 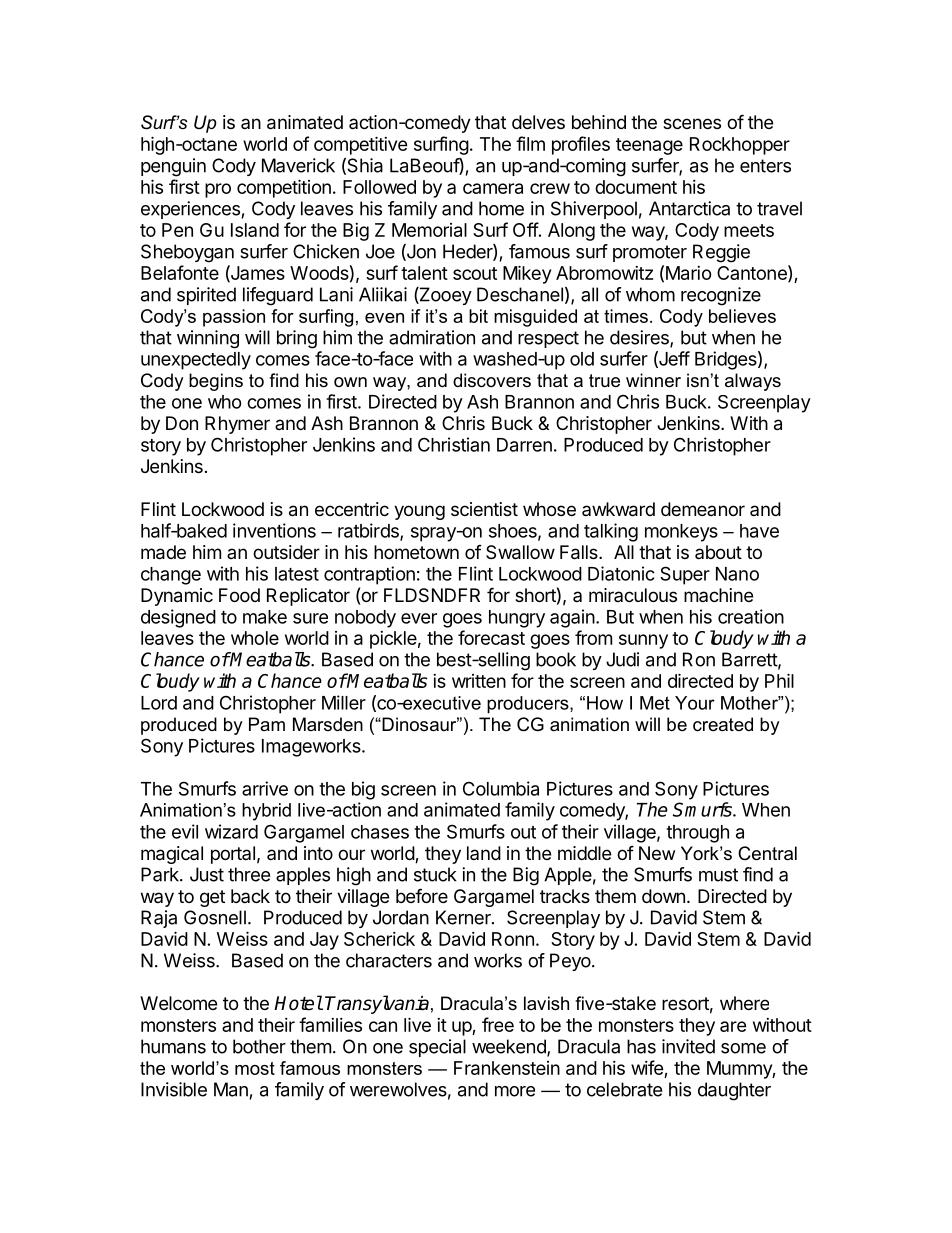 What do you see at coordinates (234, 318) in the screenshot?
I see `passion` at bounding box center [234, 318].
